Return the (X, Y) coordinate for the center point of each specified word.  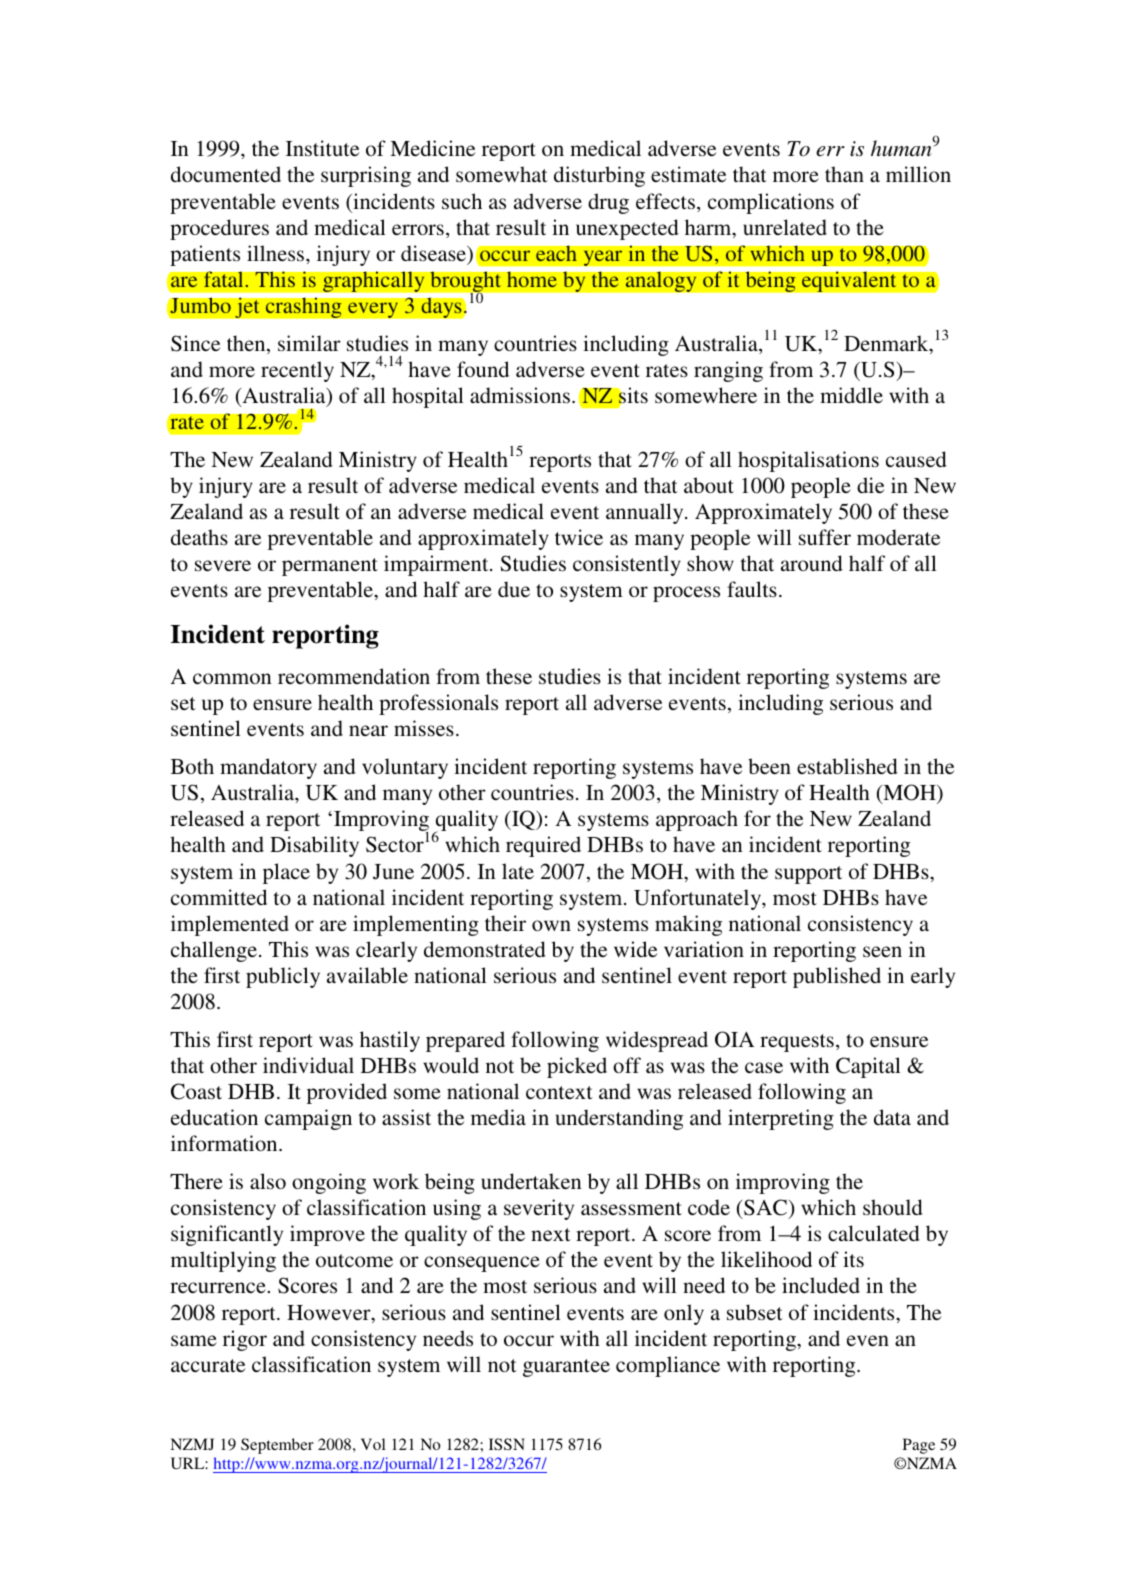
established (847, 766)
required (543, 846)
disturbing (599, 176)
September (277, 1446)
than (844, 174)
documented (226, 174)
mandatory (268, 768)
